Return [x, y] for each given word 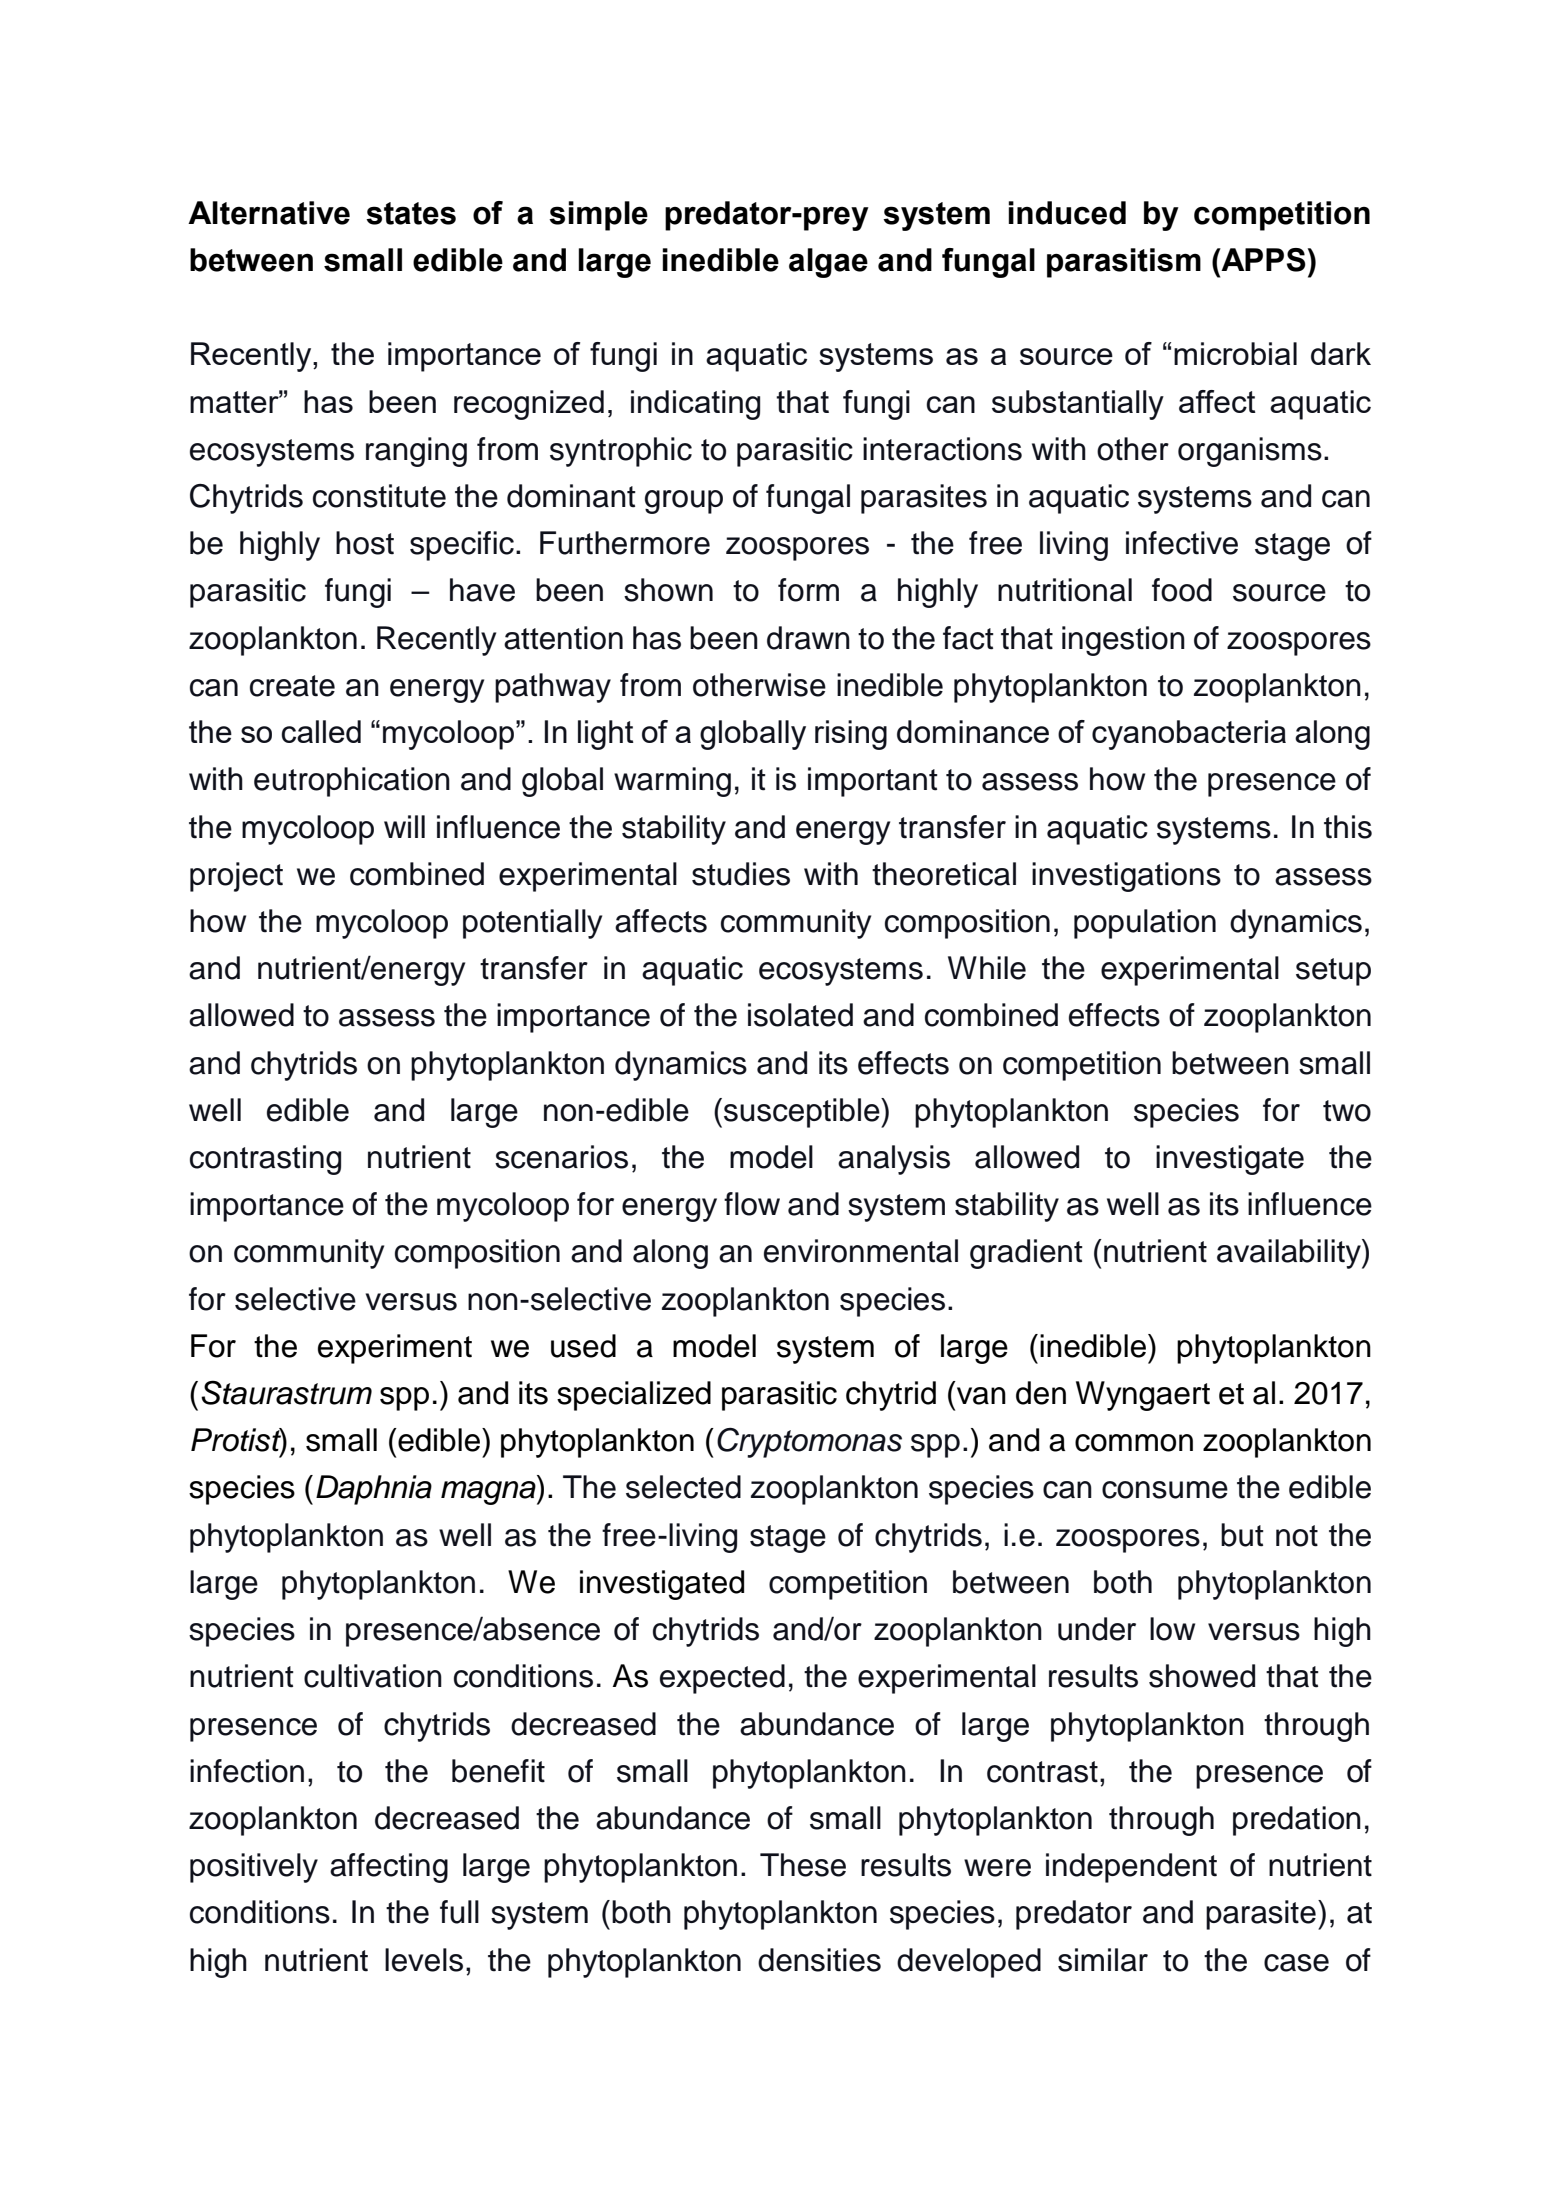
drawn [808, 638]
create [292, 686]
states [411, 213]
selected [683, 1487]
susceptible [803, 1113]
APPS [1262, 260]
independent [1131, 1868]
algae [828, 263]
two [1347, 1111]
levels [424, 1960]
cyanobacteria [1189, 735]
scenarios [561, 1157]
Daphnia [374, 1490]
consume [1165, 1490]
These [803, 1865]
